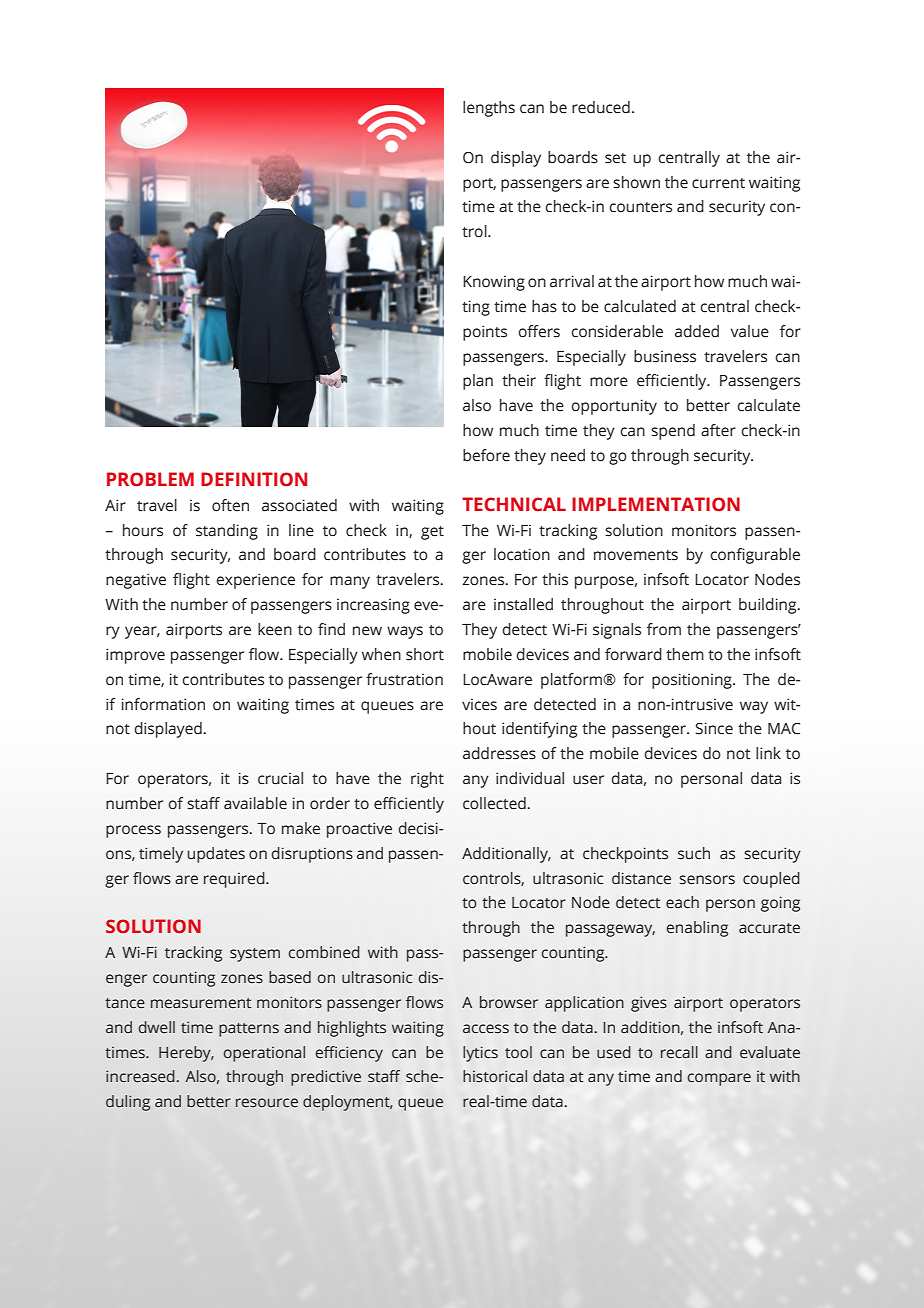  I want to click on ways, so click(405, 632).
